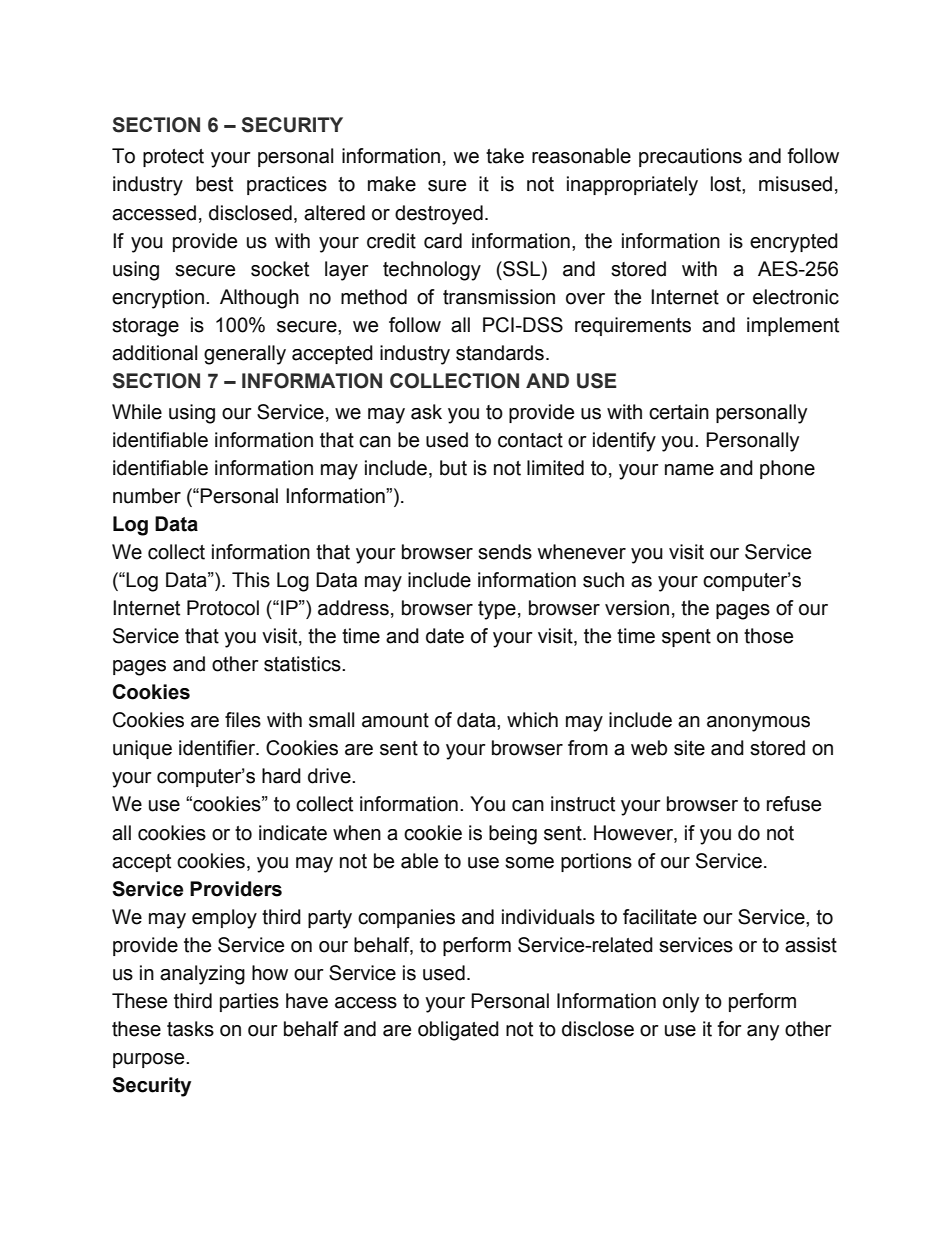 Image resolution: width=952 pixels, height=1233 pixels. Describe the element at coordinates (214, 184) in the document. I see `best` at that location.
